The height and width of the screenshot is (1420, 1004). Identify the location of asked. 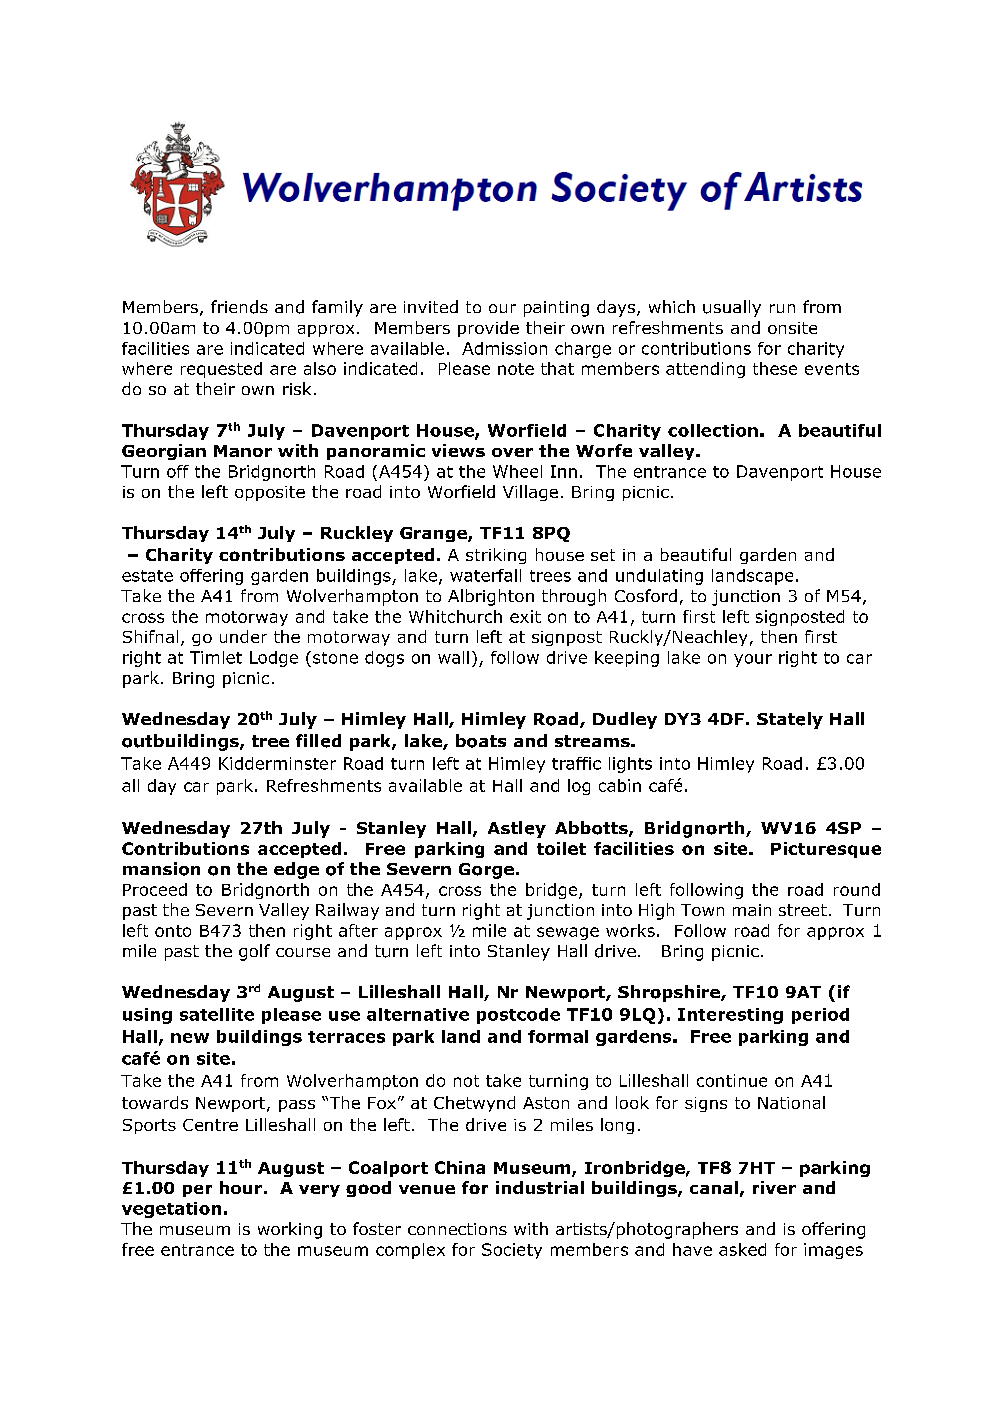
(742, 1249).
